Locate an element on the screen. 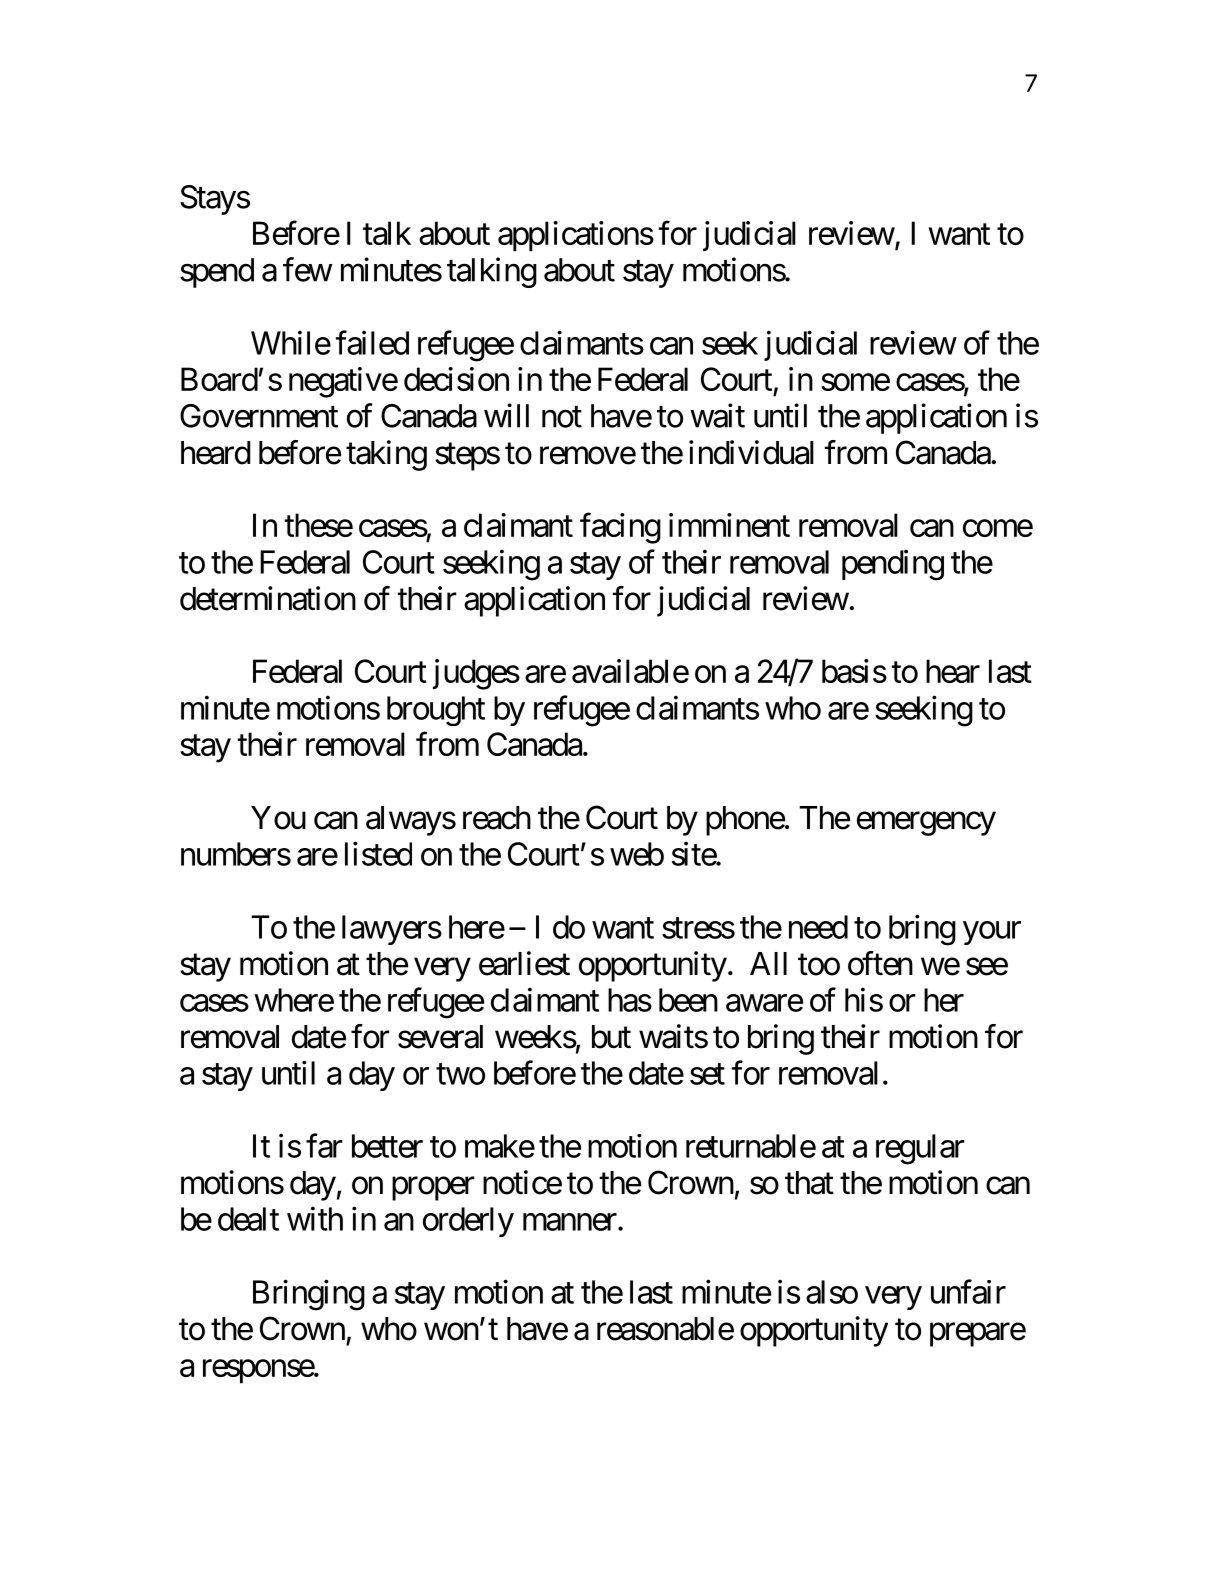 This screenshot has width=1215, height=1572. listed is located at coordinates (378, 853).
